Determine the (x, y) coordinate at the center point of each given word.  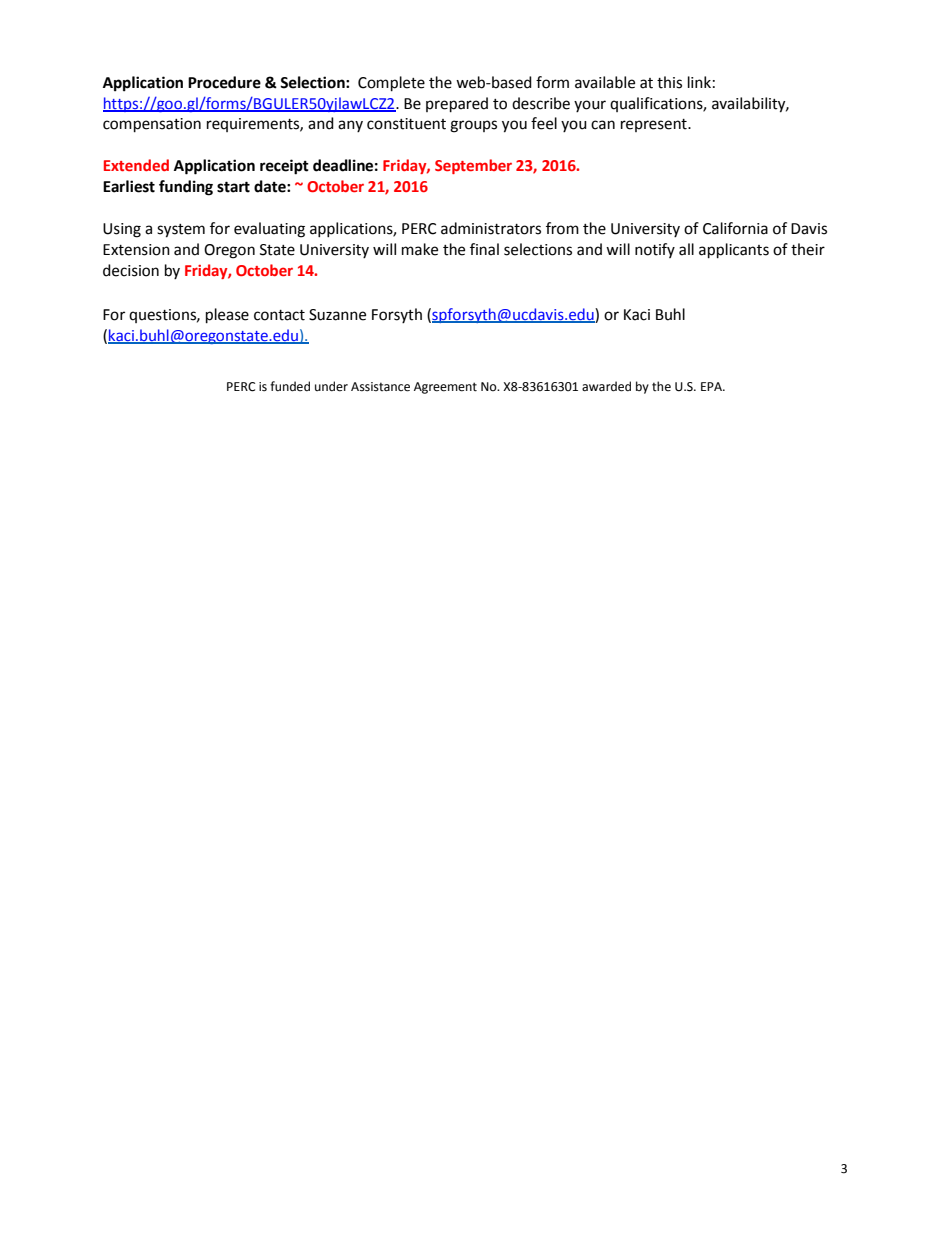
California (735, 228)
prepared (457, 105)
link (699, 82)
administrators (491, 228)
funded (290, 386)
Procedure (224, 82)
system (181, 231)
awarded (606, 386)
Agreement (445, 388)
